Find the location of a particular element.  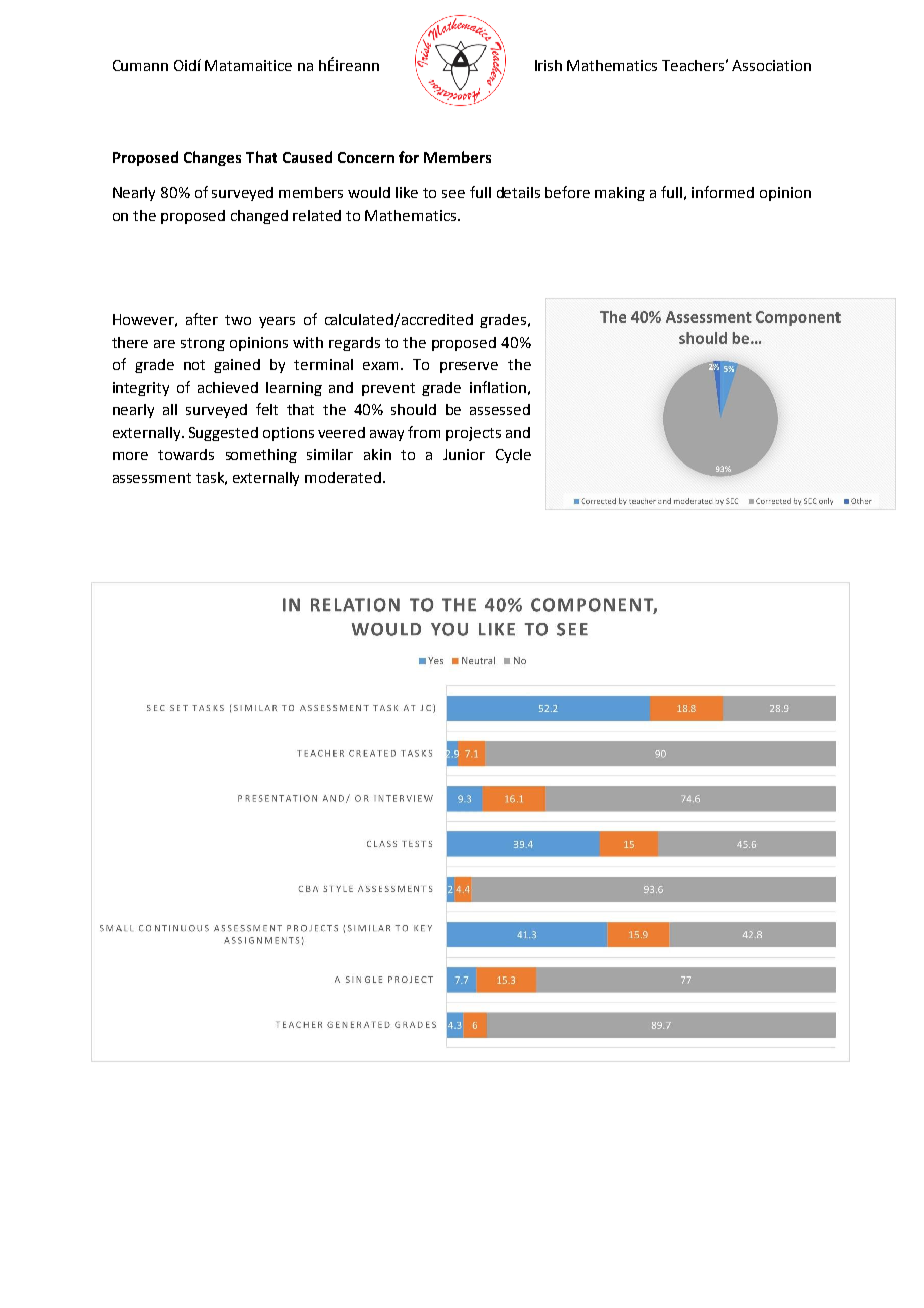

Changes is located at coordinates (212, 158).
